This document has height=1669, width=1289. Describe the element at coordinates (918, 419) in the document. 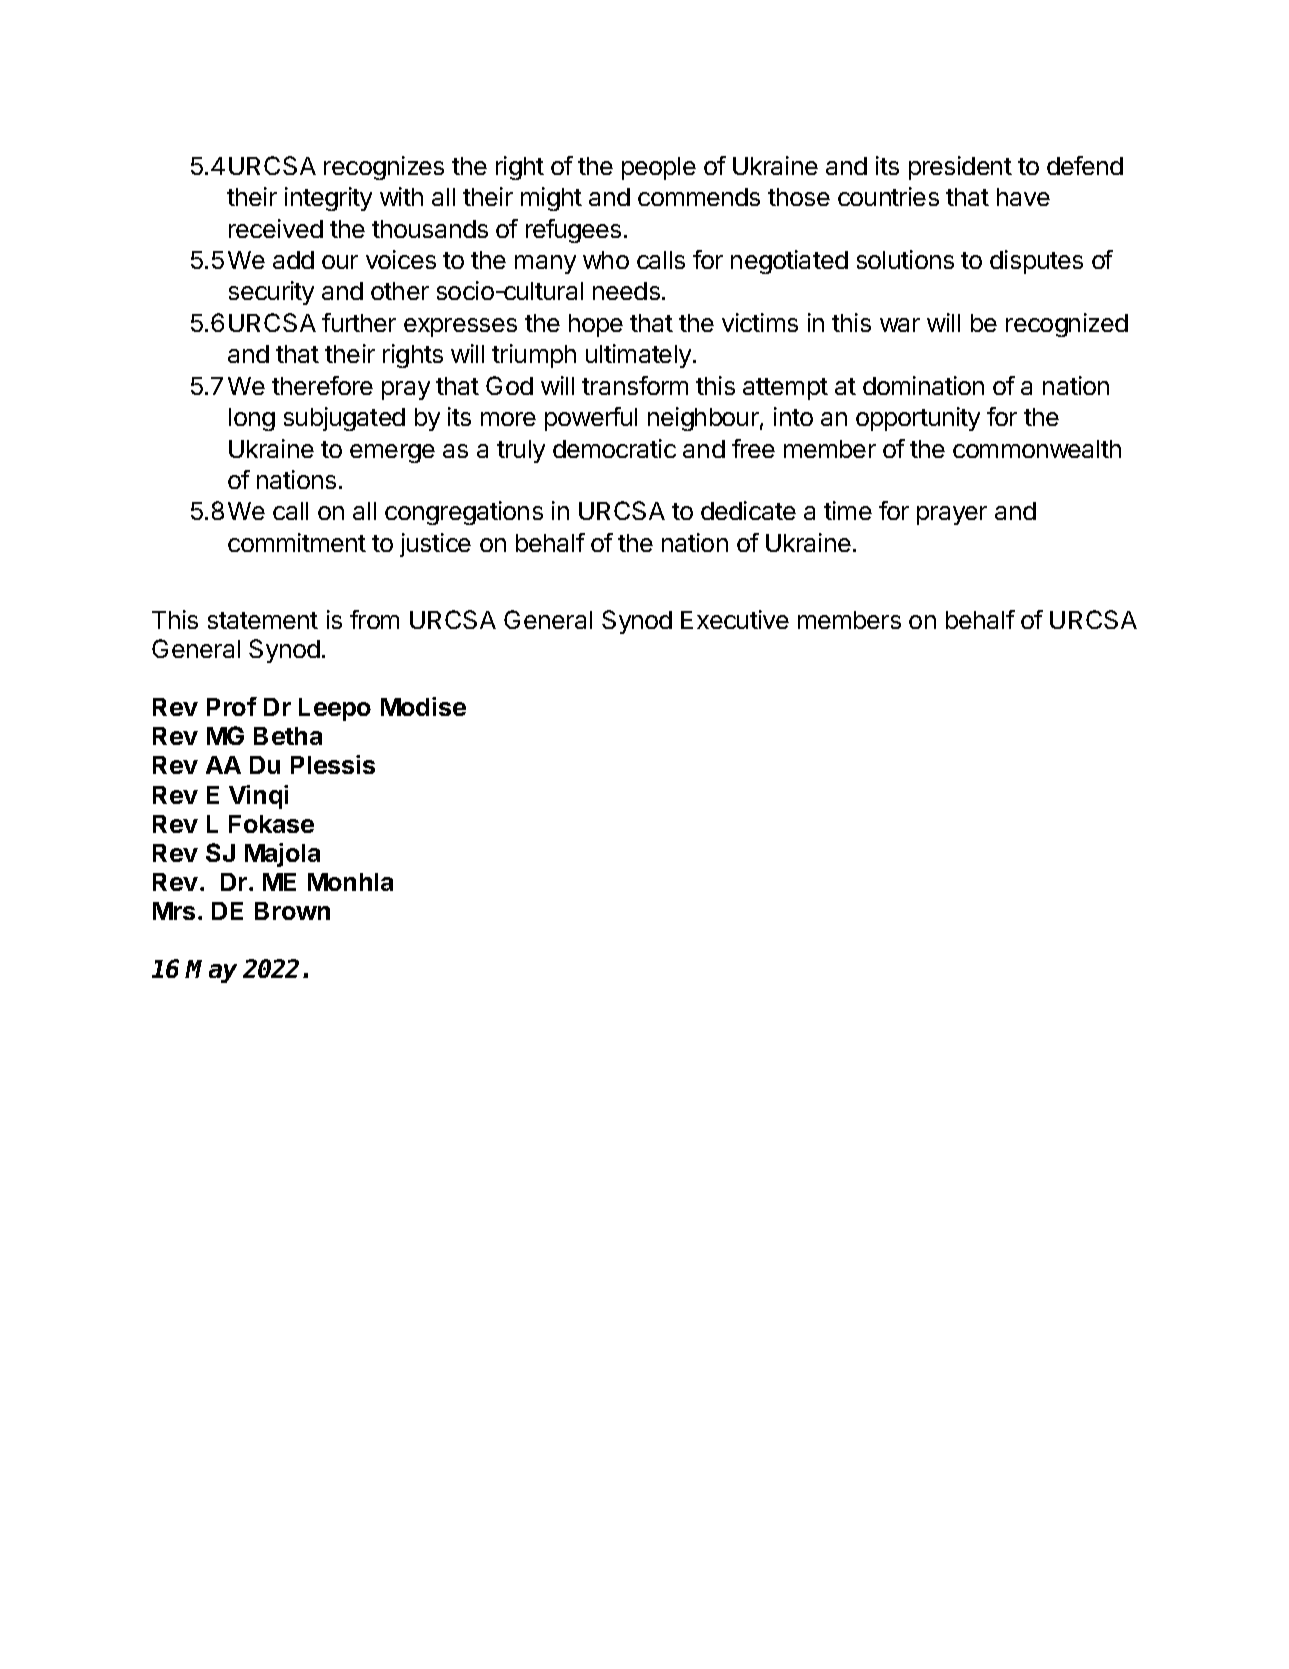

I see `opportunity` at that location.
